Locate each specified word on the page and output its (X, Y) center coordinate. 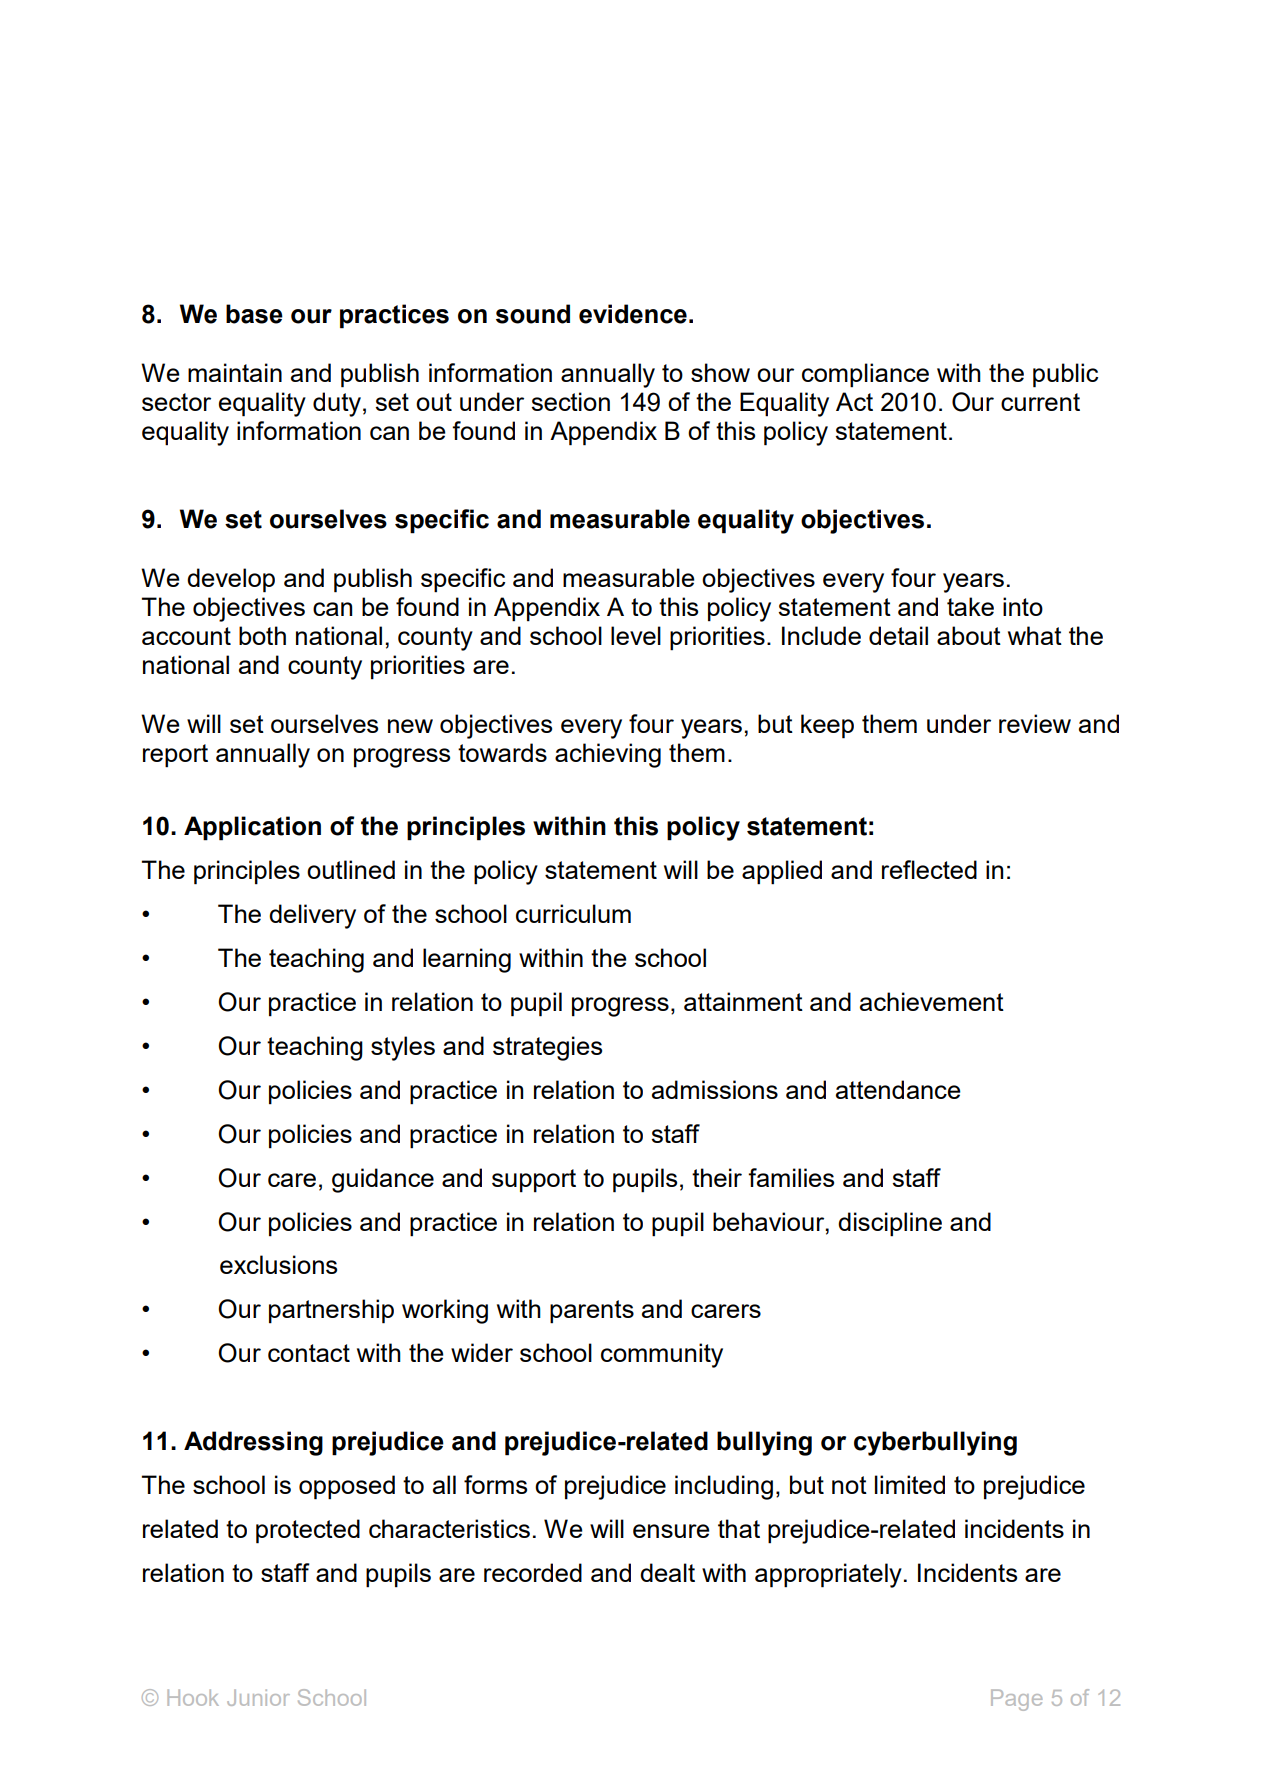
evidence (633, 314)
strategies (547, 1048)
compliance (865, 375)
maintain (235, 372)
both (262, 635)
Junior (258, 1697)
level (636, 635)
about (969, 635)
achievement (932, 1001)
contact (309, 1353)
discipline (890, 1224)
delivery (312, 916)
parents (592, 1312)
